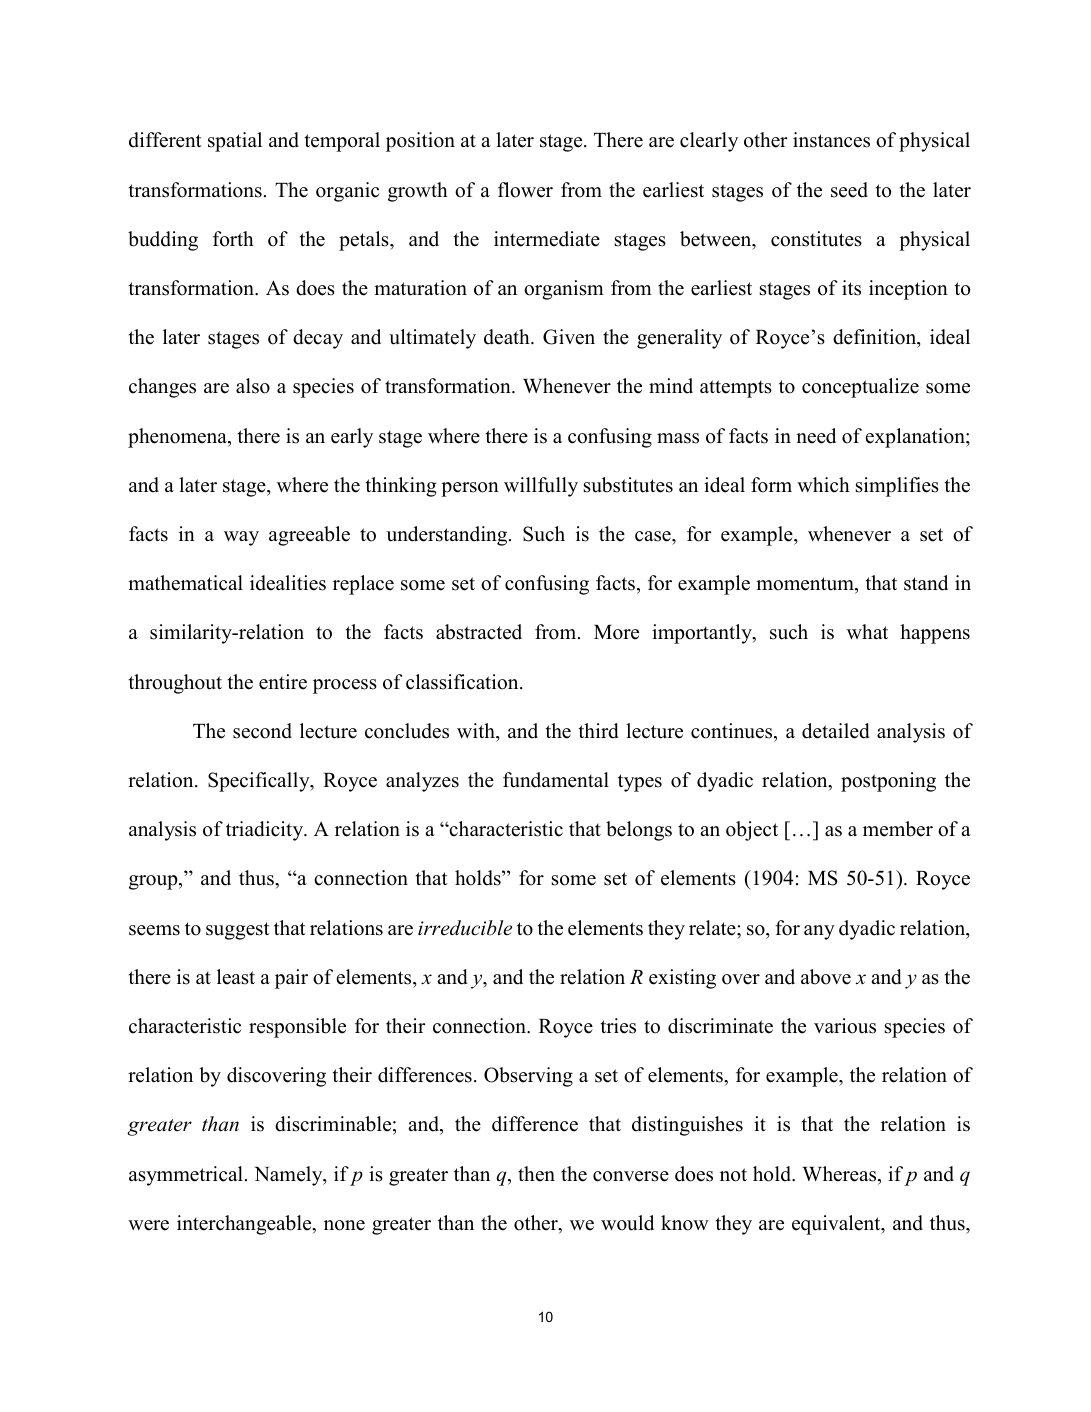 This page has width=1091, height=1412. Describe the element at coordinates (283, 682) in the page. I see `entire` at that location.
